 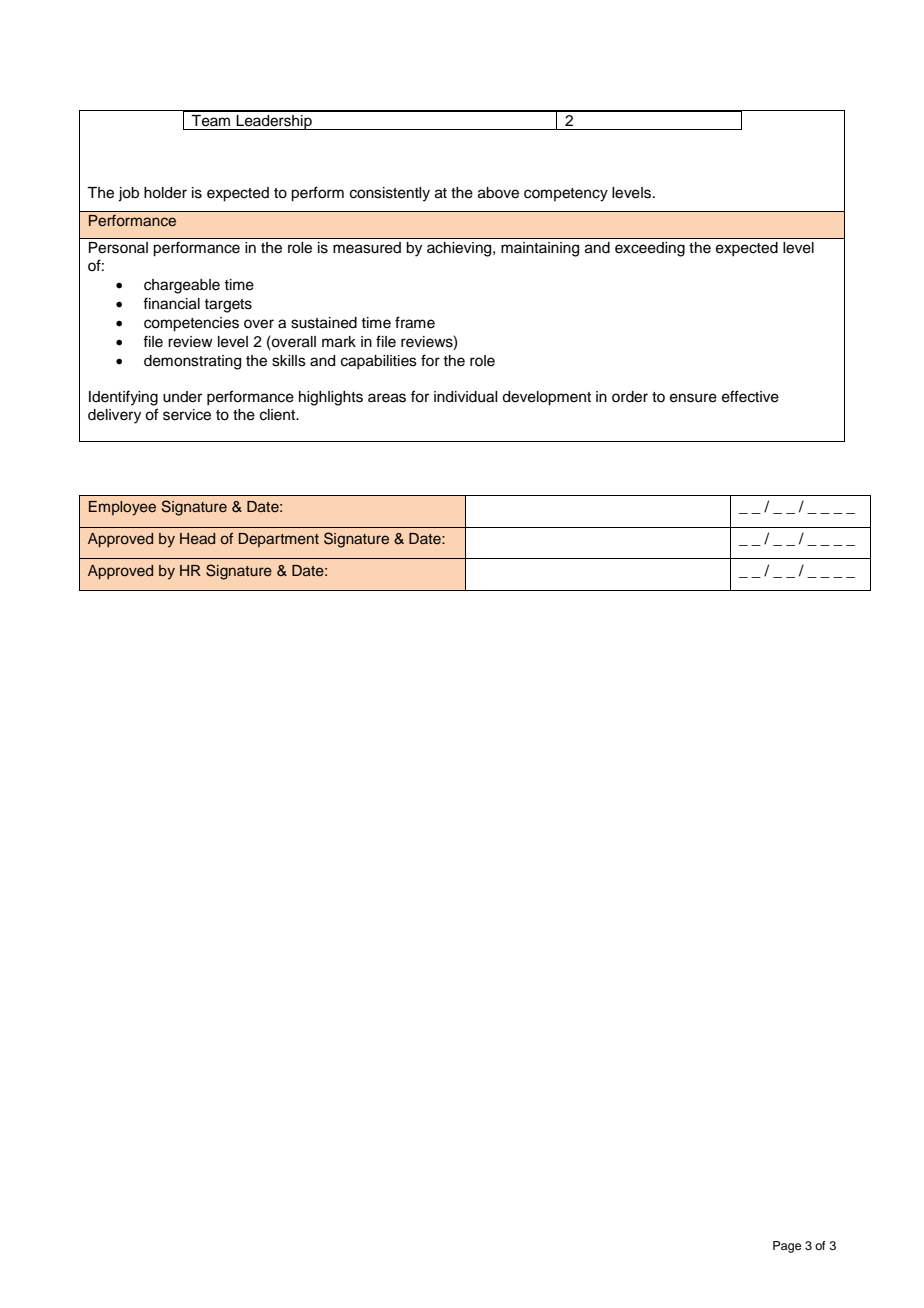 What do you see at coordinates (650, 249) in the screenshot?
I see `exceeding` at bounding box center [650, 249].
